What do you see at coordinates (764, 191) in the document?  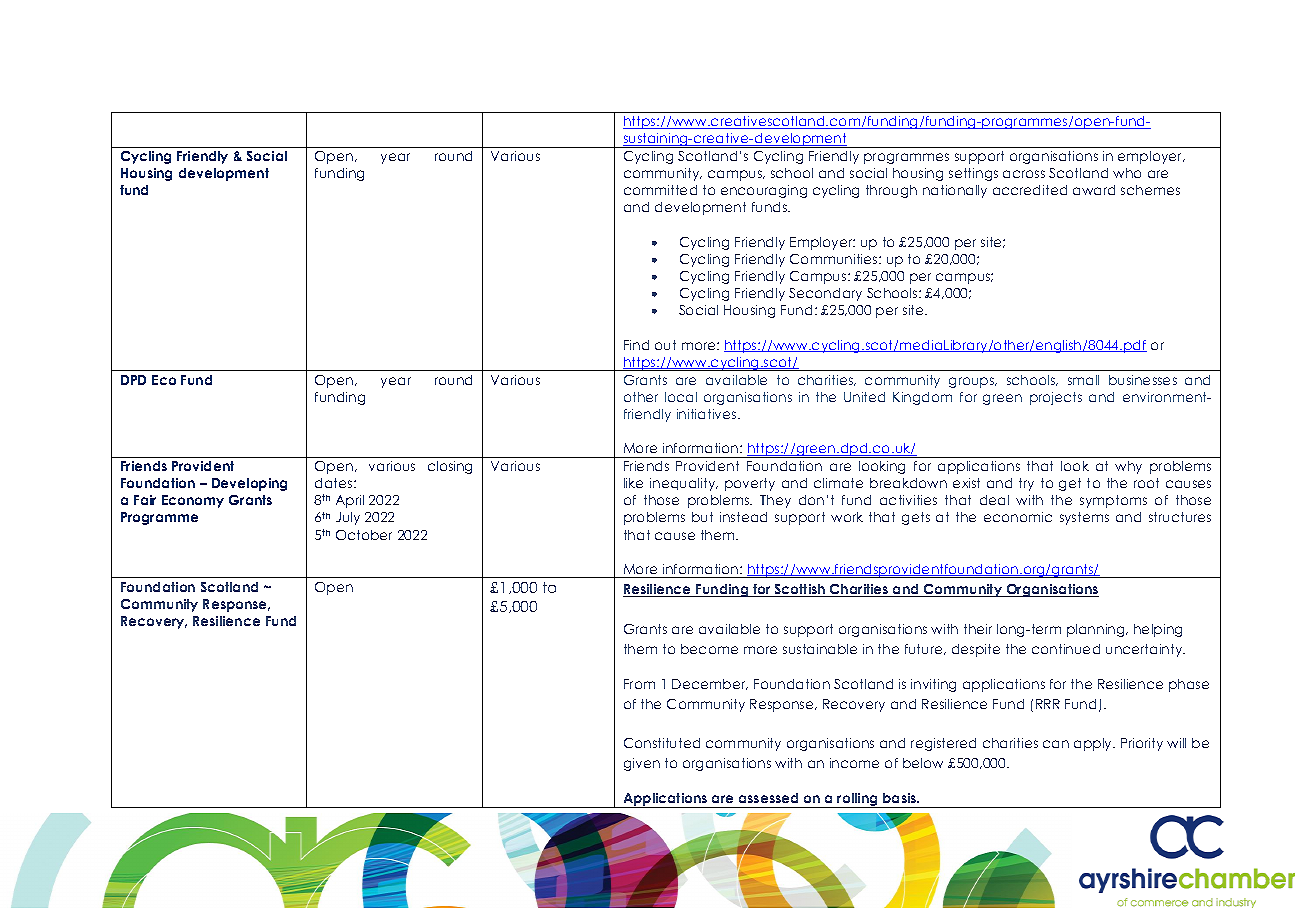 I see `encouraging` at bounding box center [764, 191].
